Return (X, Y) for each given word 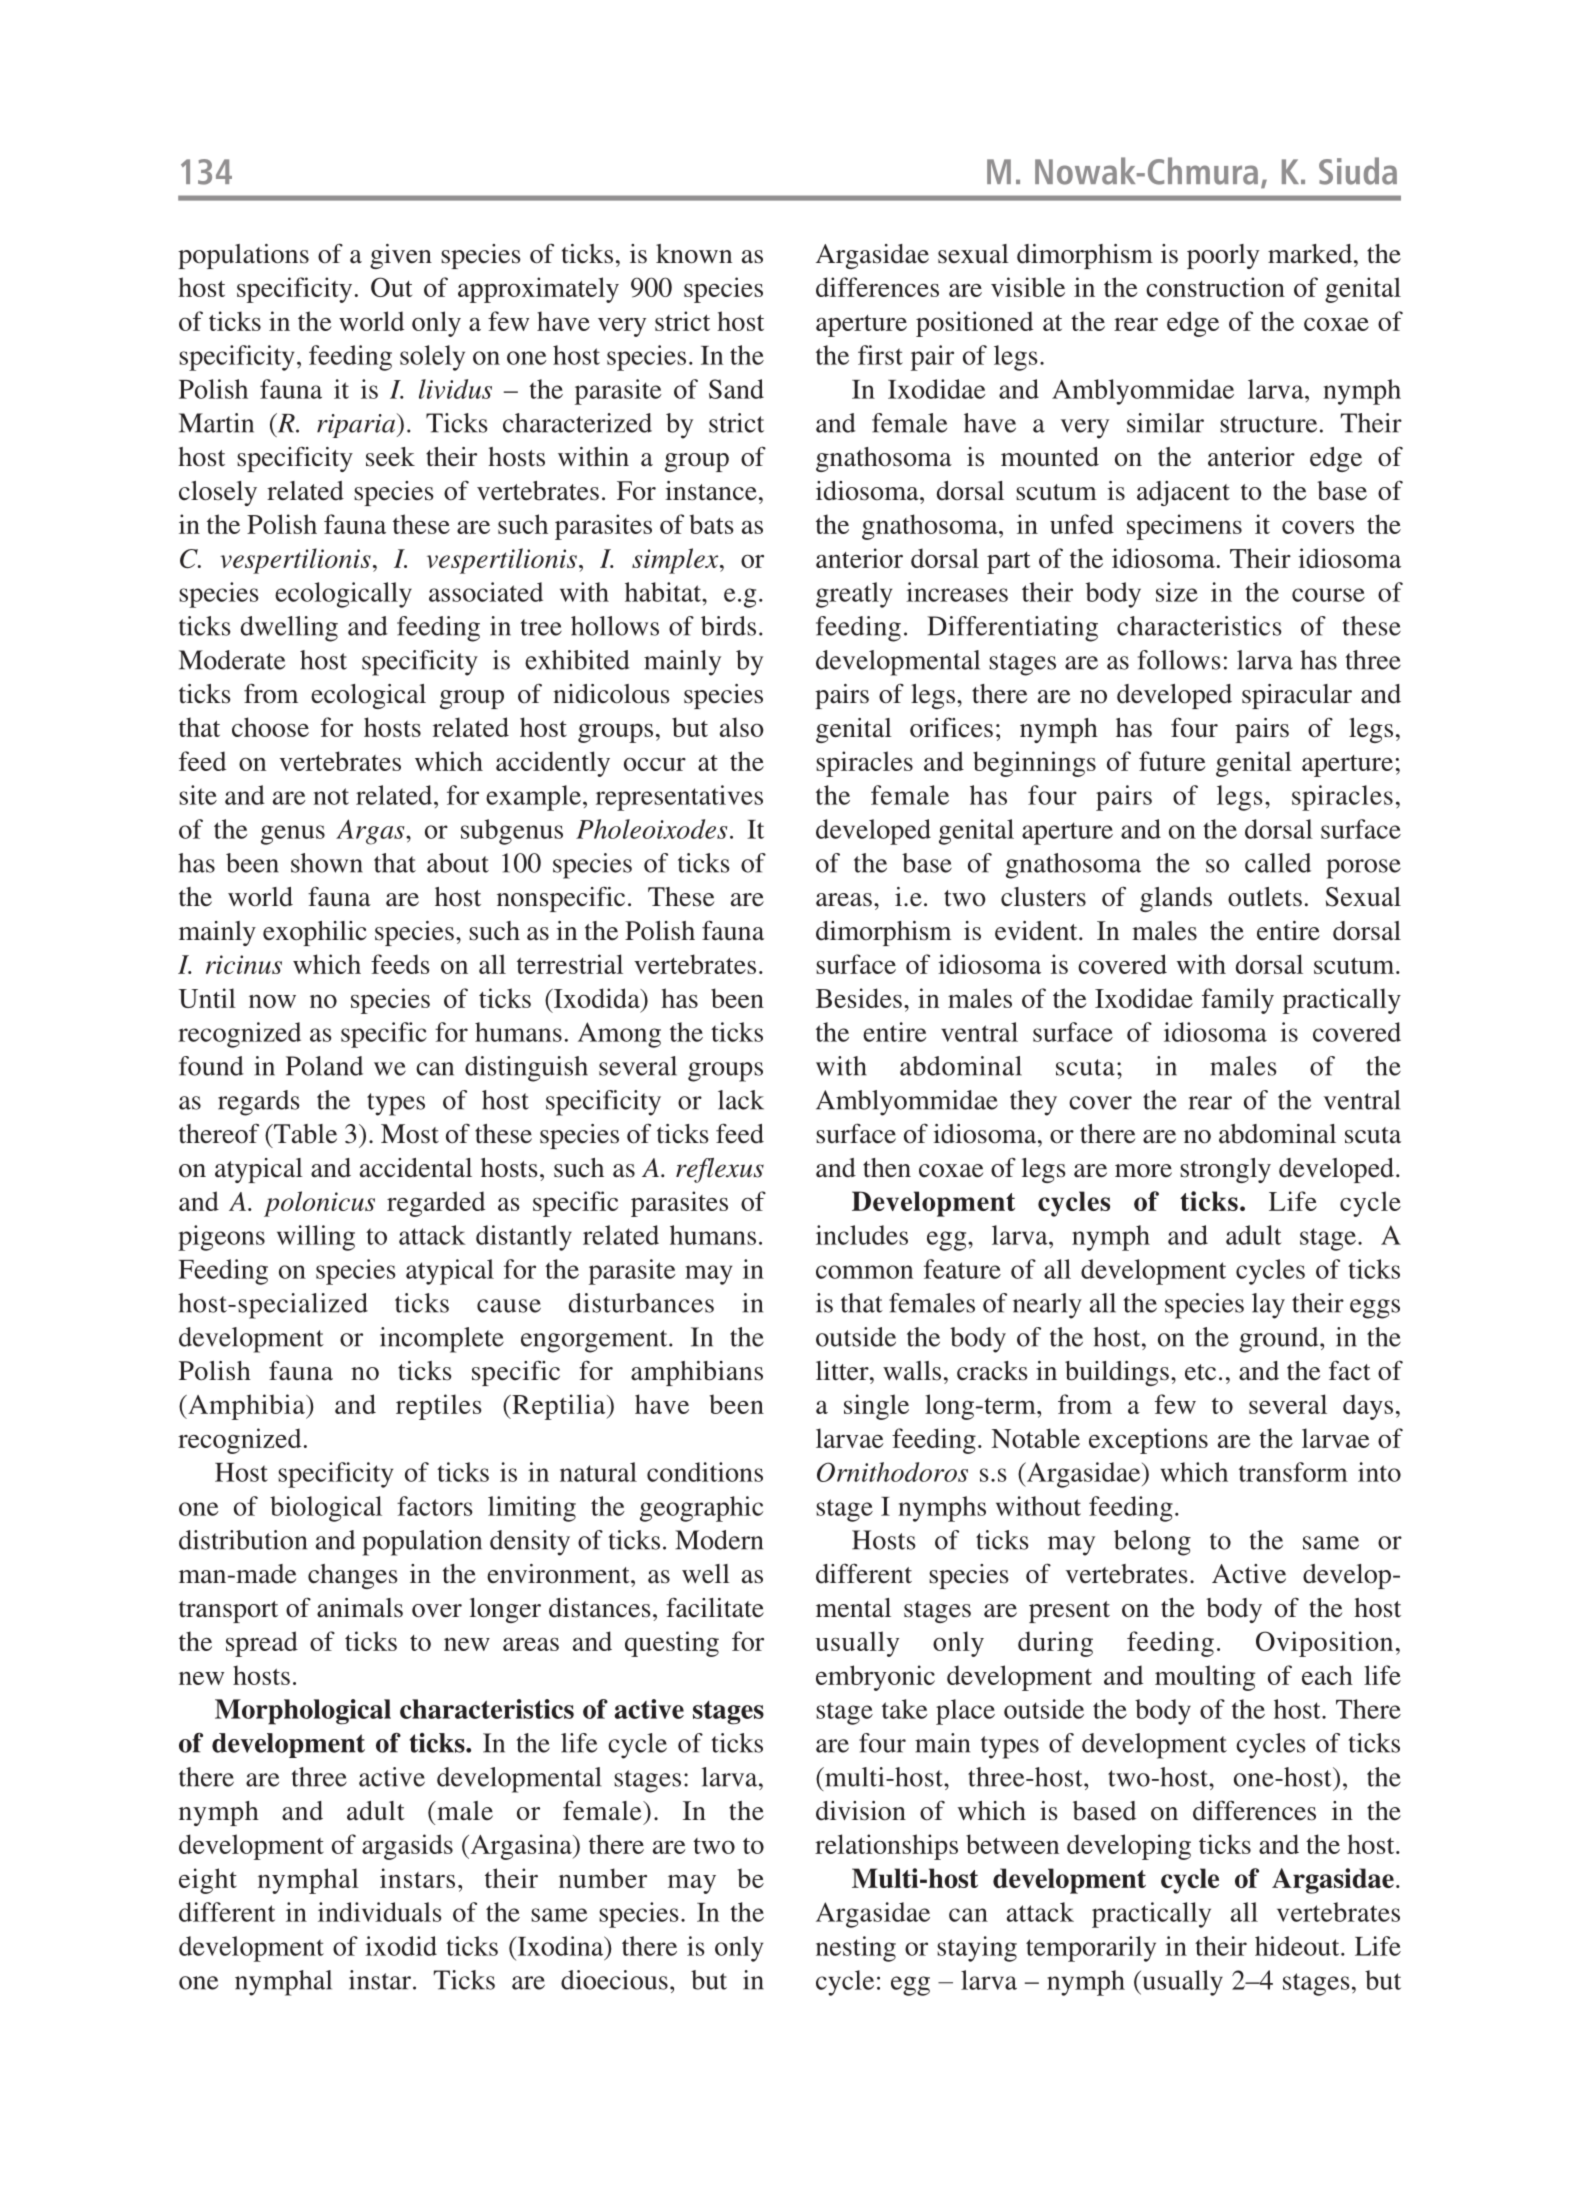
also (742, 727)
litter (843, 1371)
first (880, 355)
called (1278, 863)
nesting (856, 1949)
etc (1200, 1372)
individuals (380, 1912)
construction (1215, 287)
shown (327, 863)
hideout (1298, 1946)
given (401, 256)
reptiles (439, 1407)
